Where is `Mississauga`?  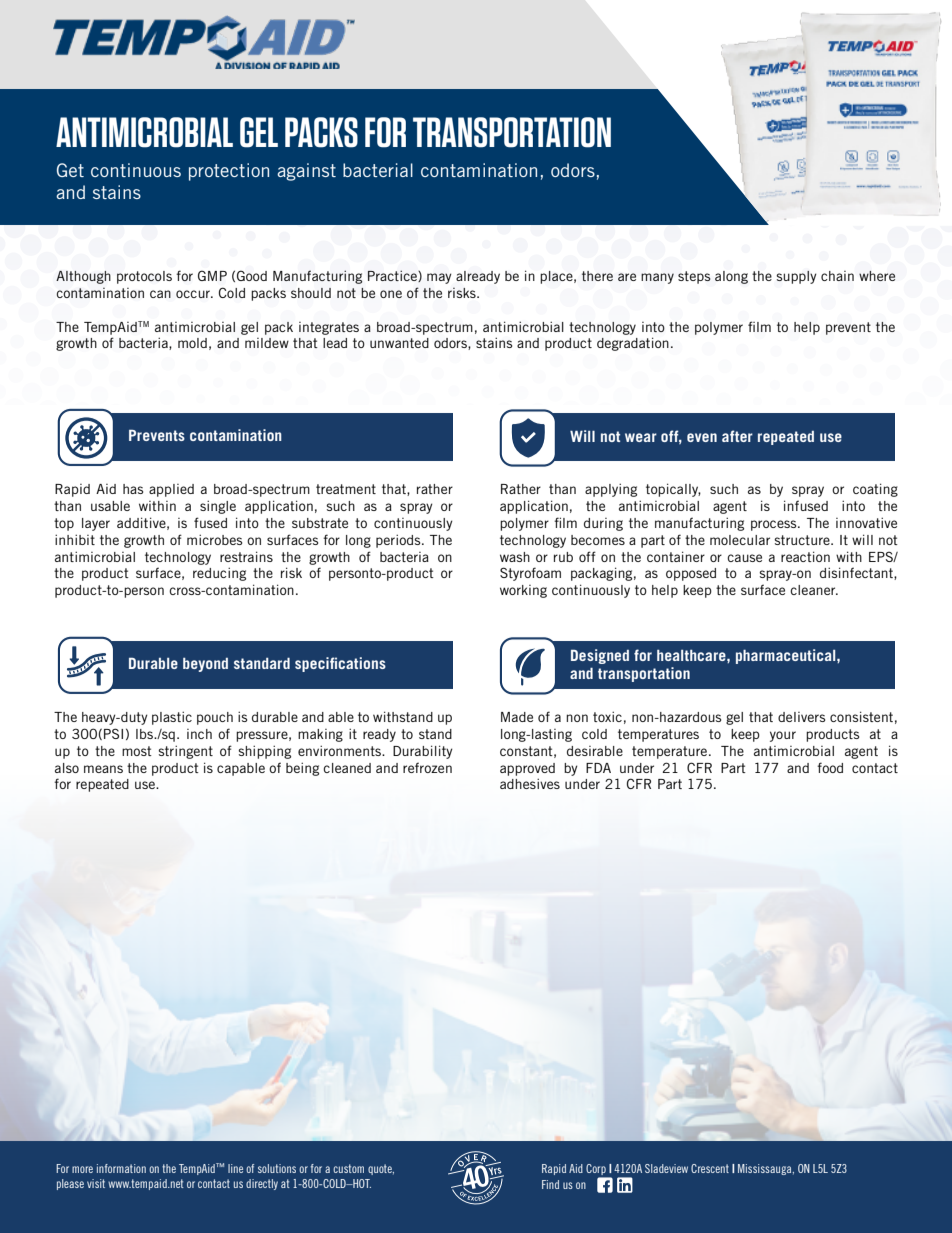
Mississauga is located at coordinates (766, 1169).
